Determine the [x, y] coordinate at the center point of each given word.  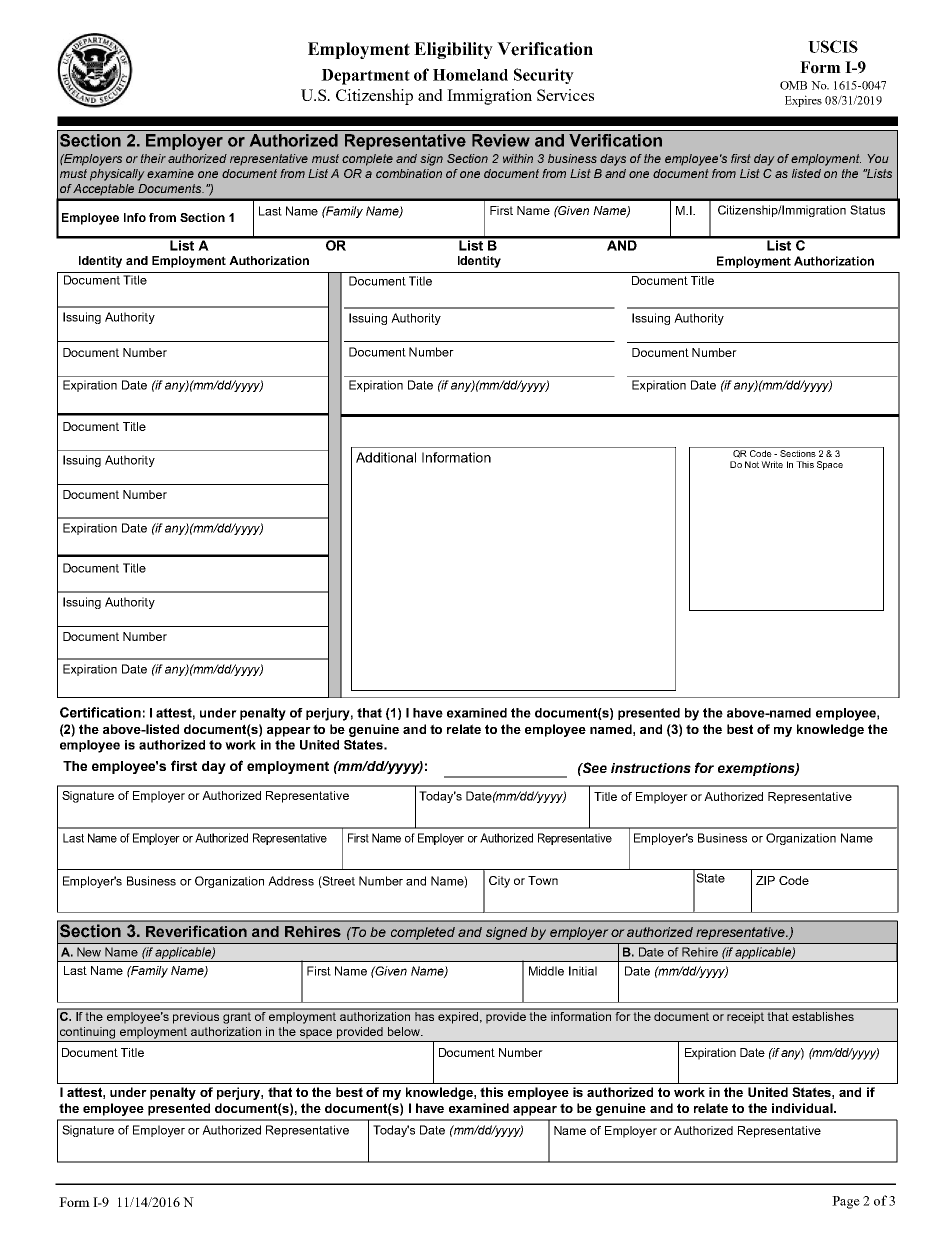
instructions [651, 768]
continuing [87, 1033]
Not [752, 464]
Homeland [470, 75]
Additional [386, 457]
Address [291, 881]
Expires [803, 101]
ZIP [765, 880]
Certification [100, 712]
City [499, 882]
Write [772, 464]
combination [409, 173]
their [153, 158]
